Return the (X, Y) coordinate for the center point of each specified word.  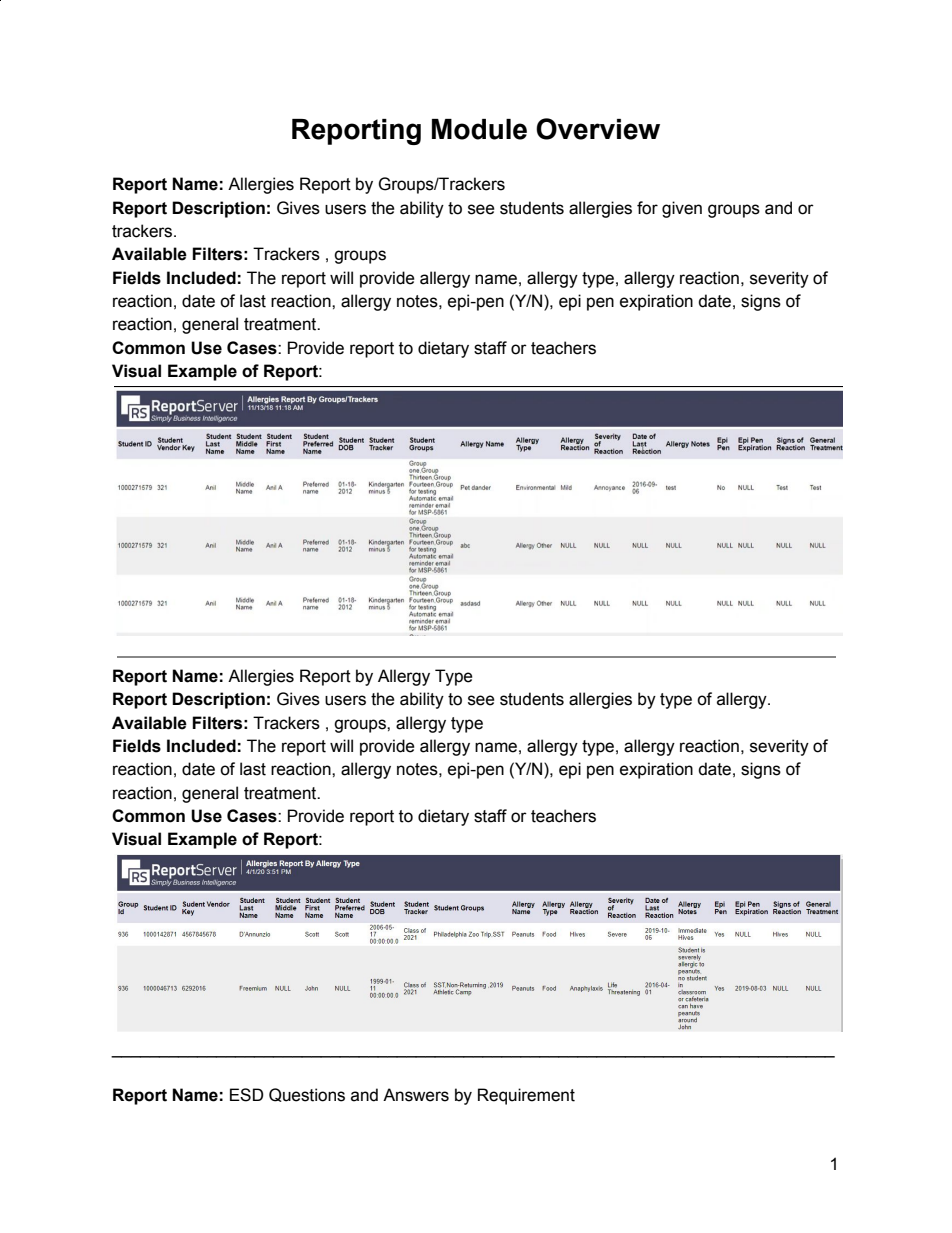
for (647, 208)
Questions (307, 1095)
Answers (416, 1095)
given (682, 209)
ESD (247, 1095)
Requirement (526, 1096)
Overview (598, 129)
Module (479, 129)
